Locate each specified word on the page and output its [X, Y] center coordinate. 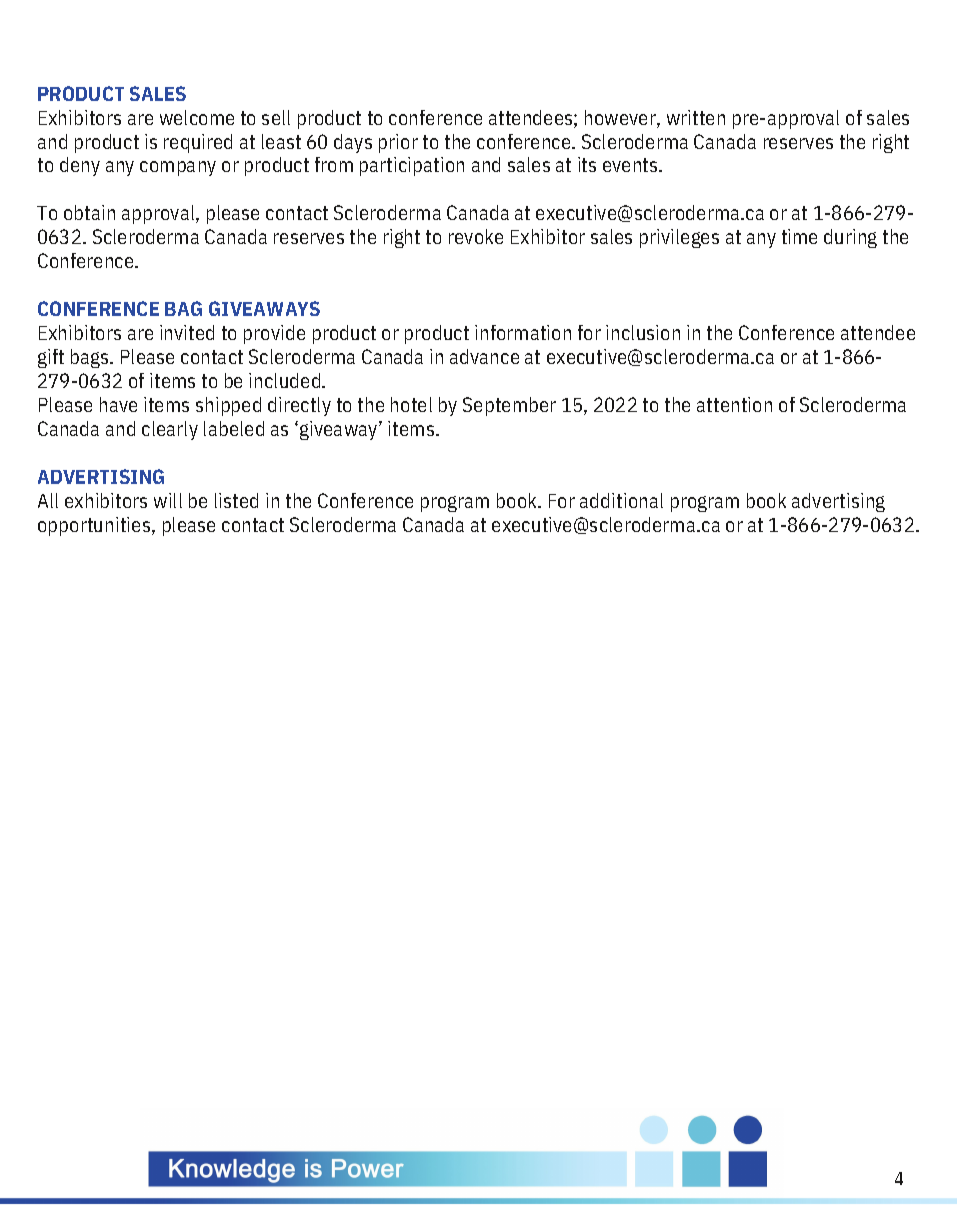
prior [398, 143]
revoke [476, 236]
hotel [411, 404]
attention [734, 404]
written [696, 117]
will [168, 500]
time [799, 236]
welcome [197, 117]
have [118, 404]
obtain [89, 212]
